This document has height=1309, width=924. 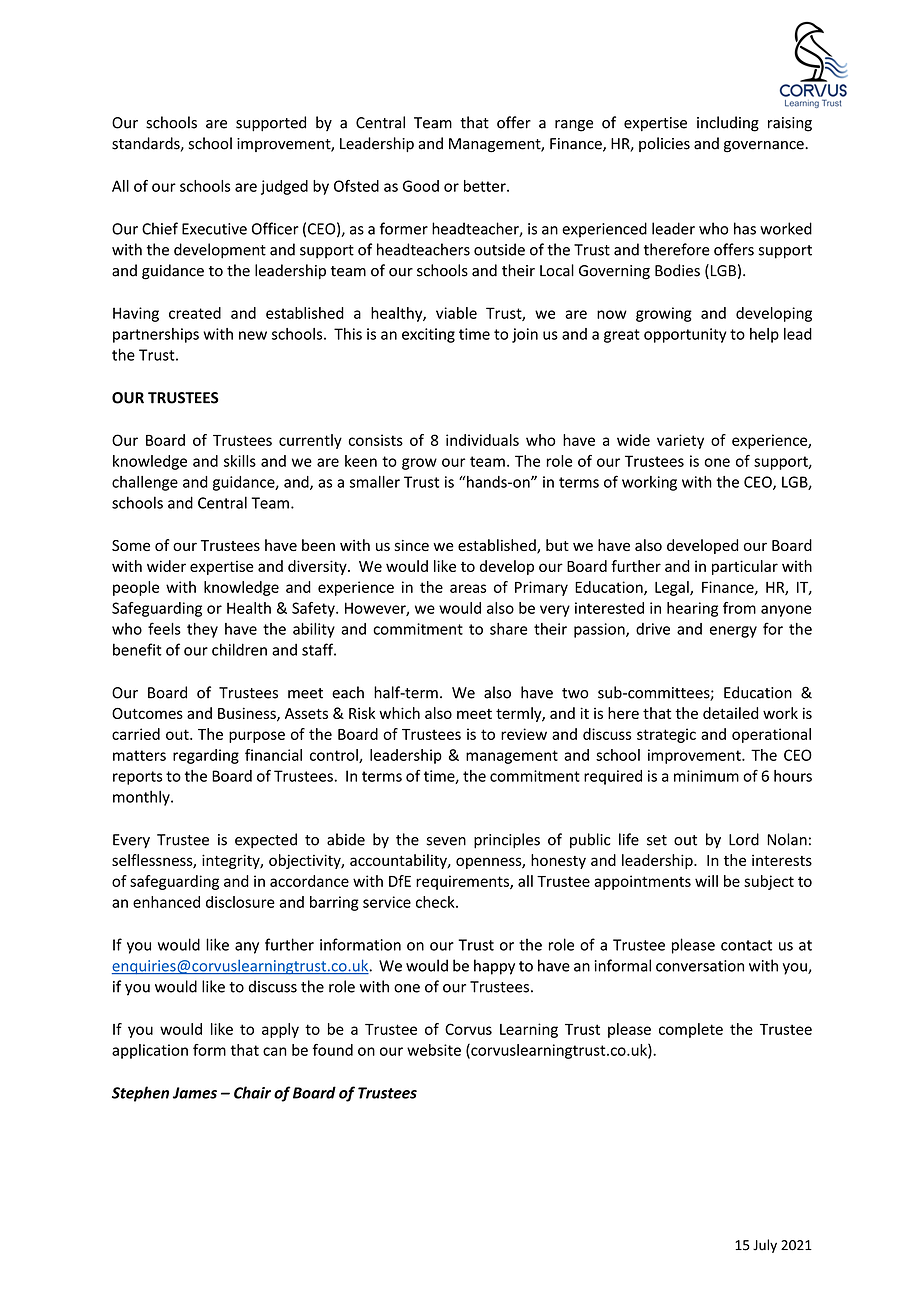 I want to click on will, so click(x=706, y=881).
